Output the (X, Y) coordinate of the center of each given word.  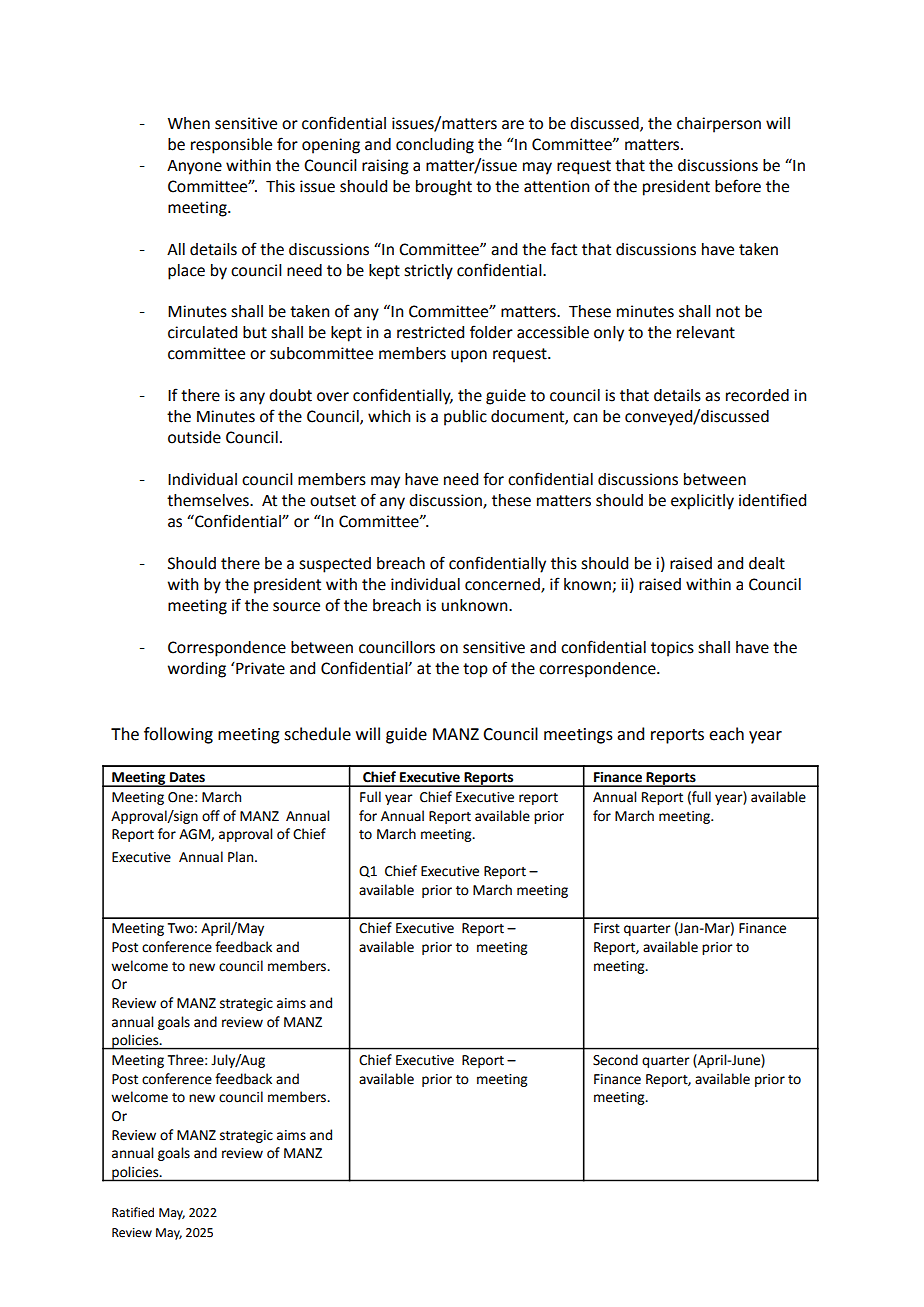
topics (672, 649)
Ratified (133, 1212)
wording (197, 670)
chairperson (719, 125)
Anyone (194, 167)
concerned (503, 585)
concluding (435, 146)
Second (615, 1060)
